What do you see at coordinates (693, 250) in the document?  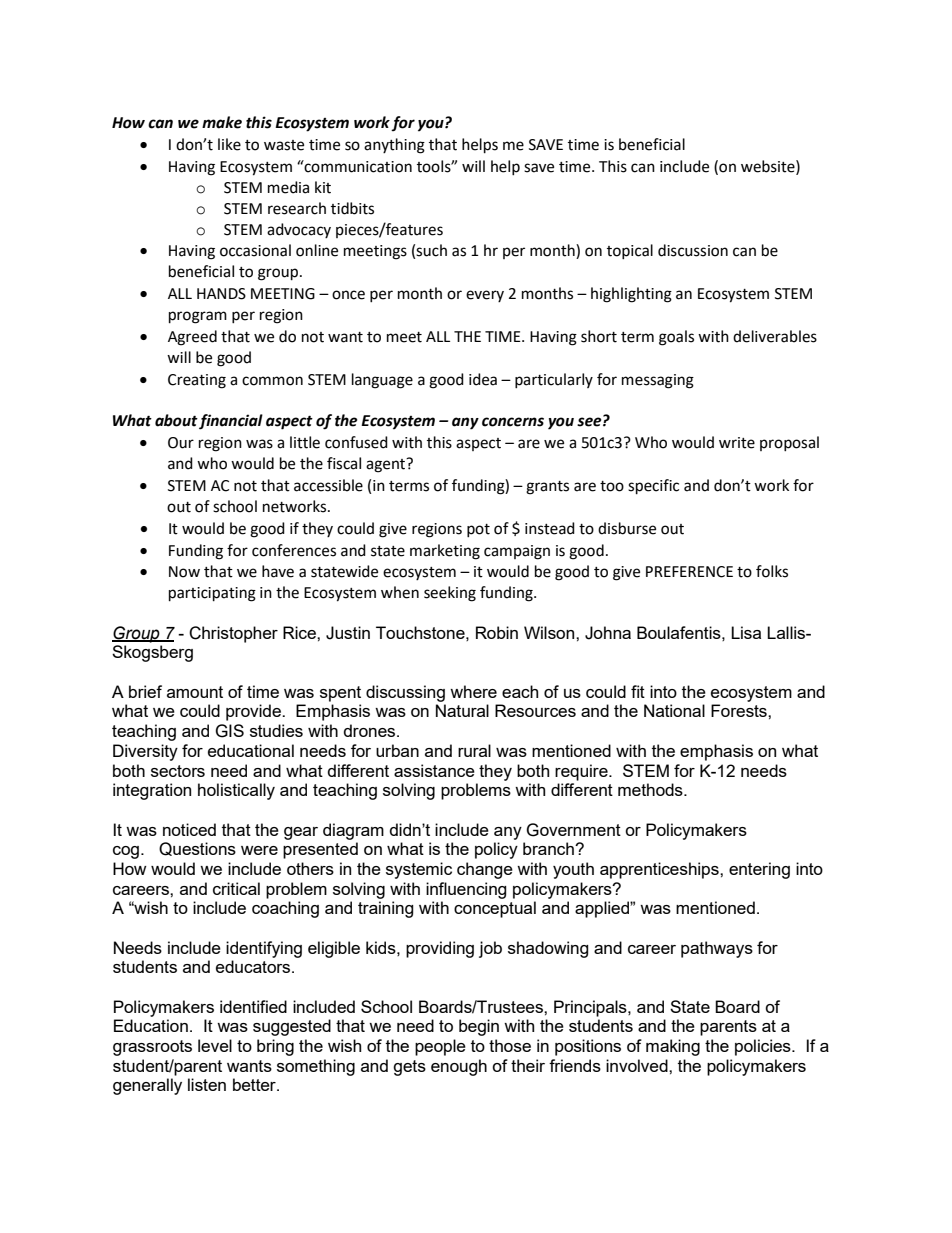 I see `discussion` at bounding box center [693, 250].
